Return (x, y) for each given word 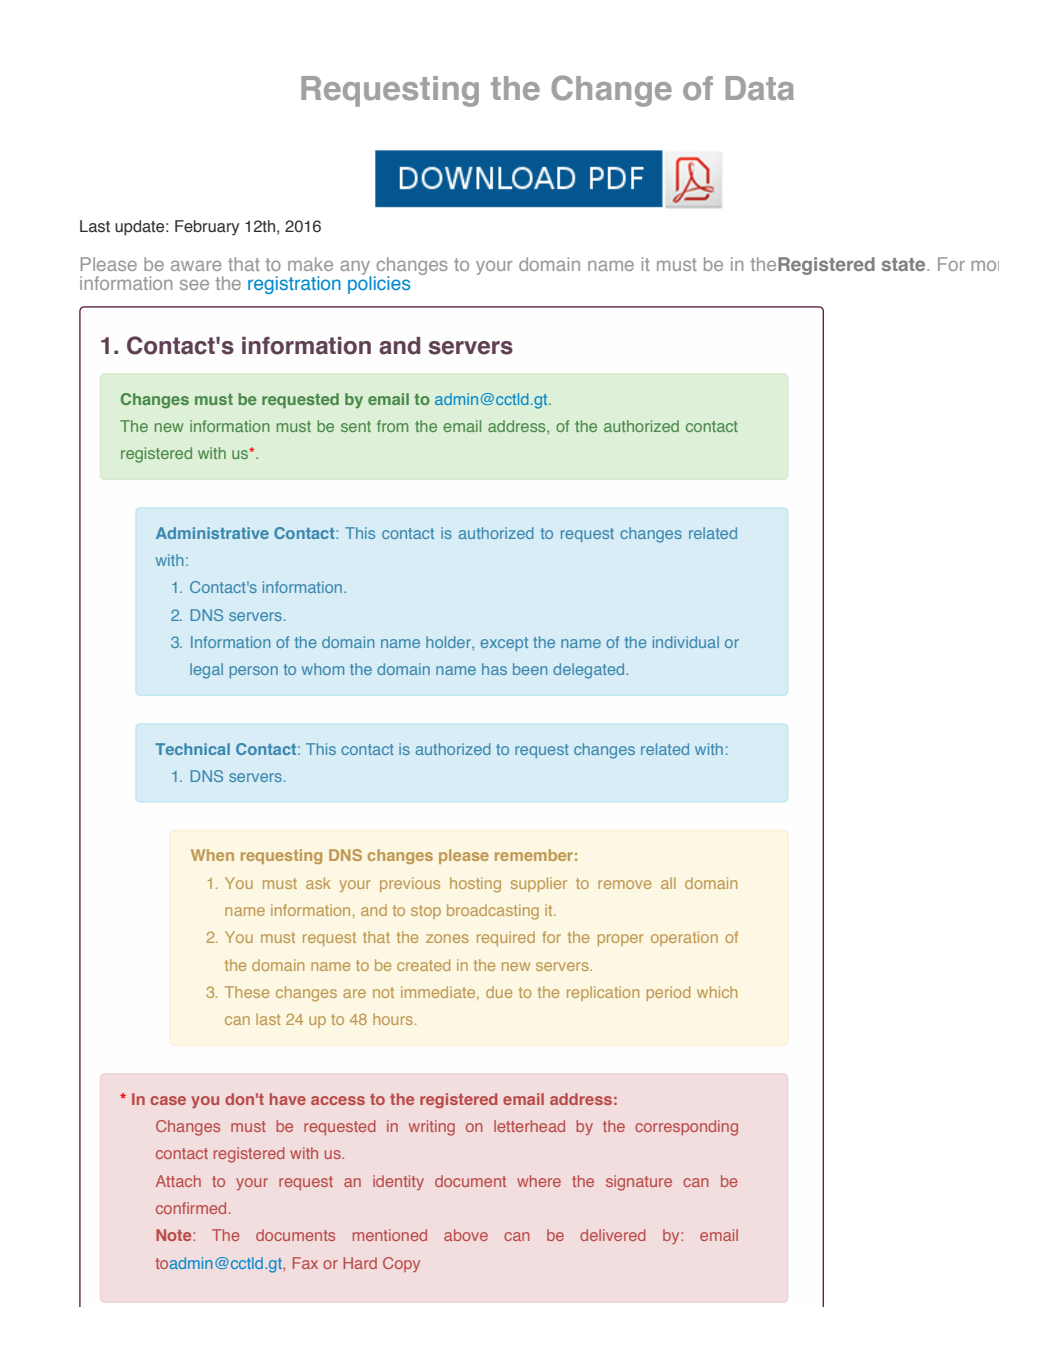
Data (760, 88)
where (539, 1181)
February (207, 228)
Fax (305, 1263)
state (905, 264)
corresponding (686, 1128)
